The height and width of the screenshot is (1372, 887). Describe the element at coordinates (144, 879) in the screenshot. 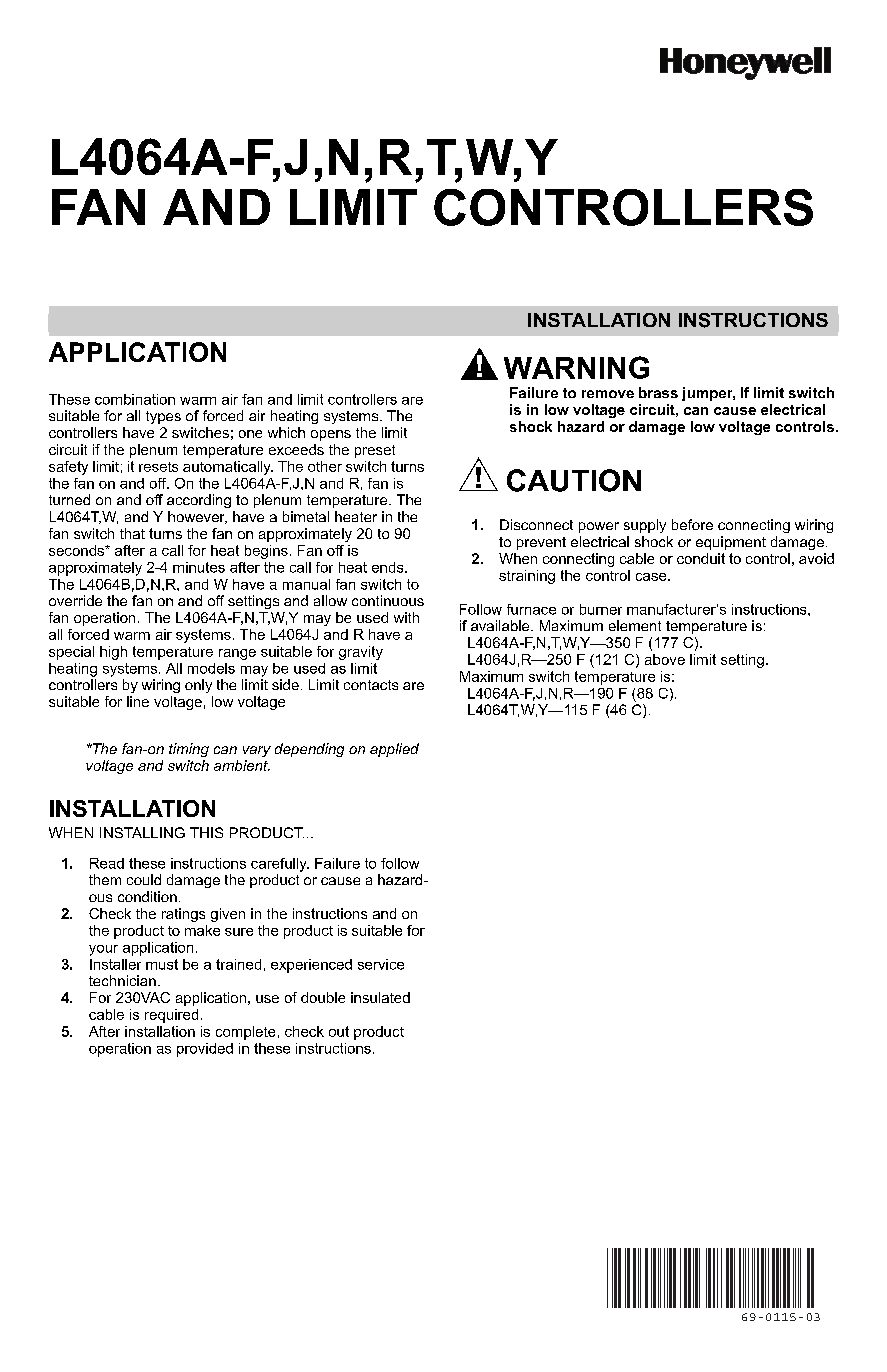

I see `could` at that location.
